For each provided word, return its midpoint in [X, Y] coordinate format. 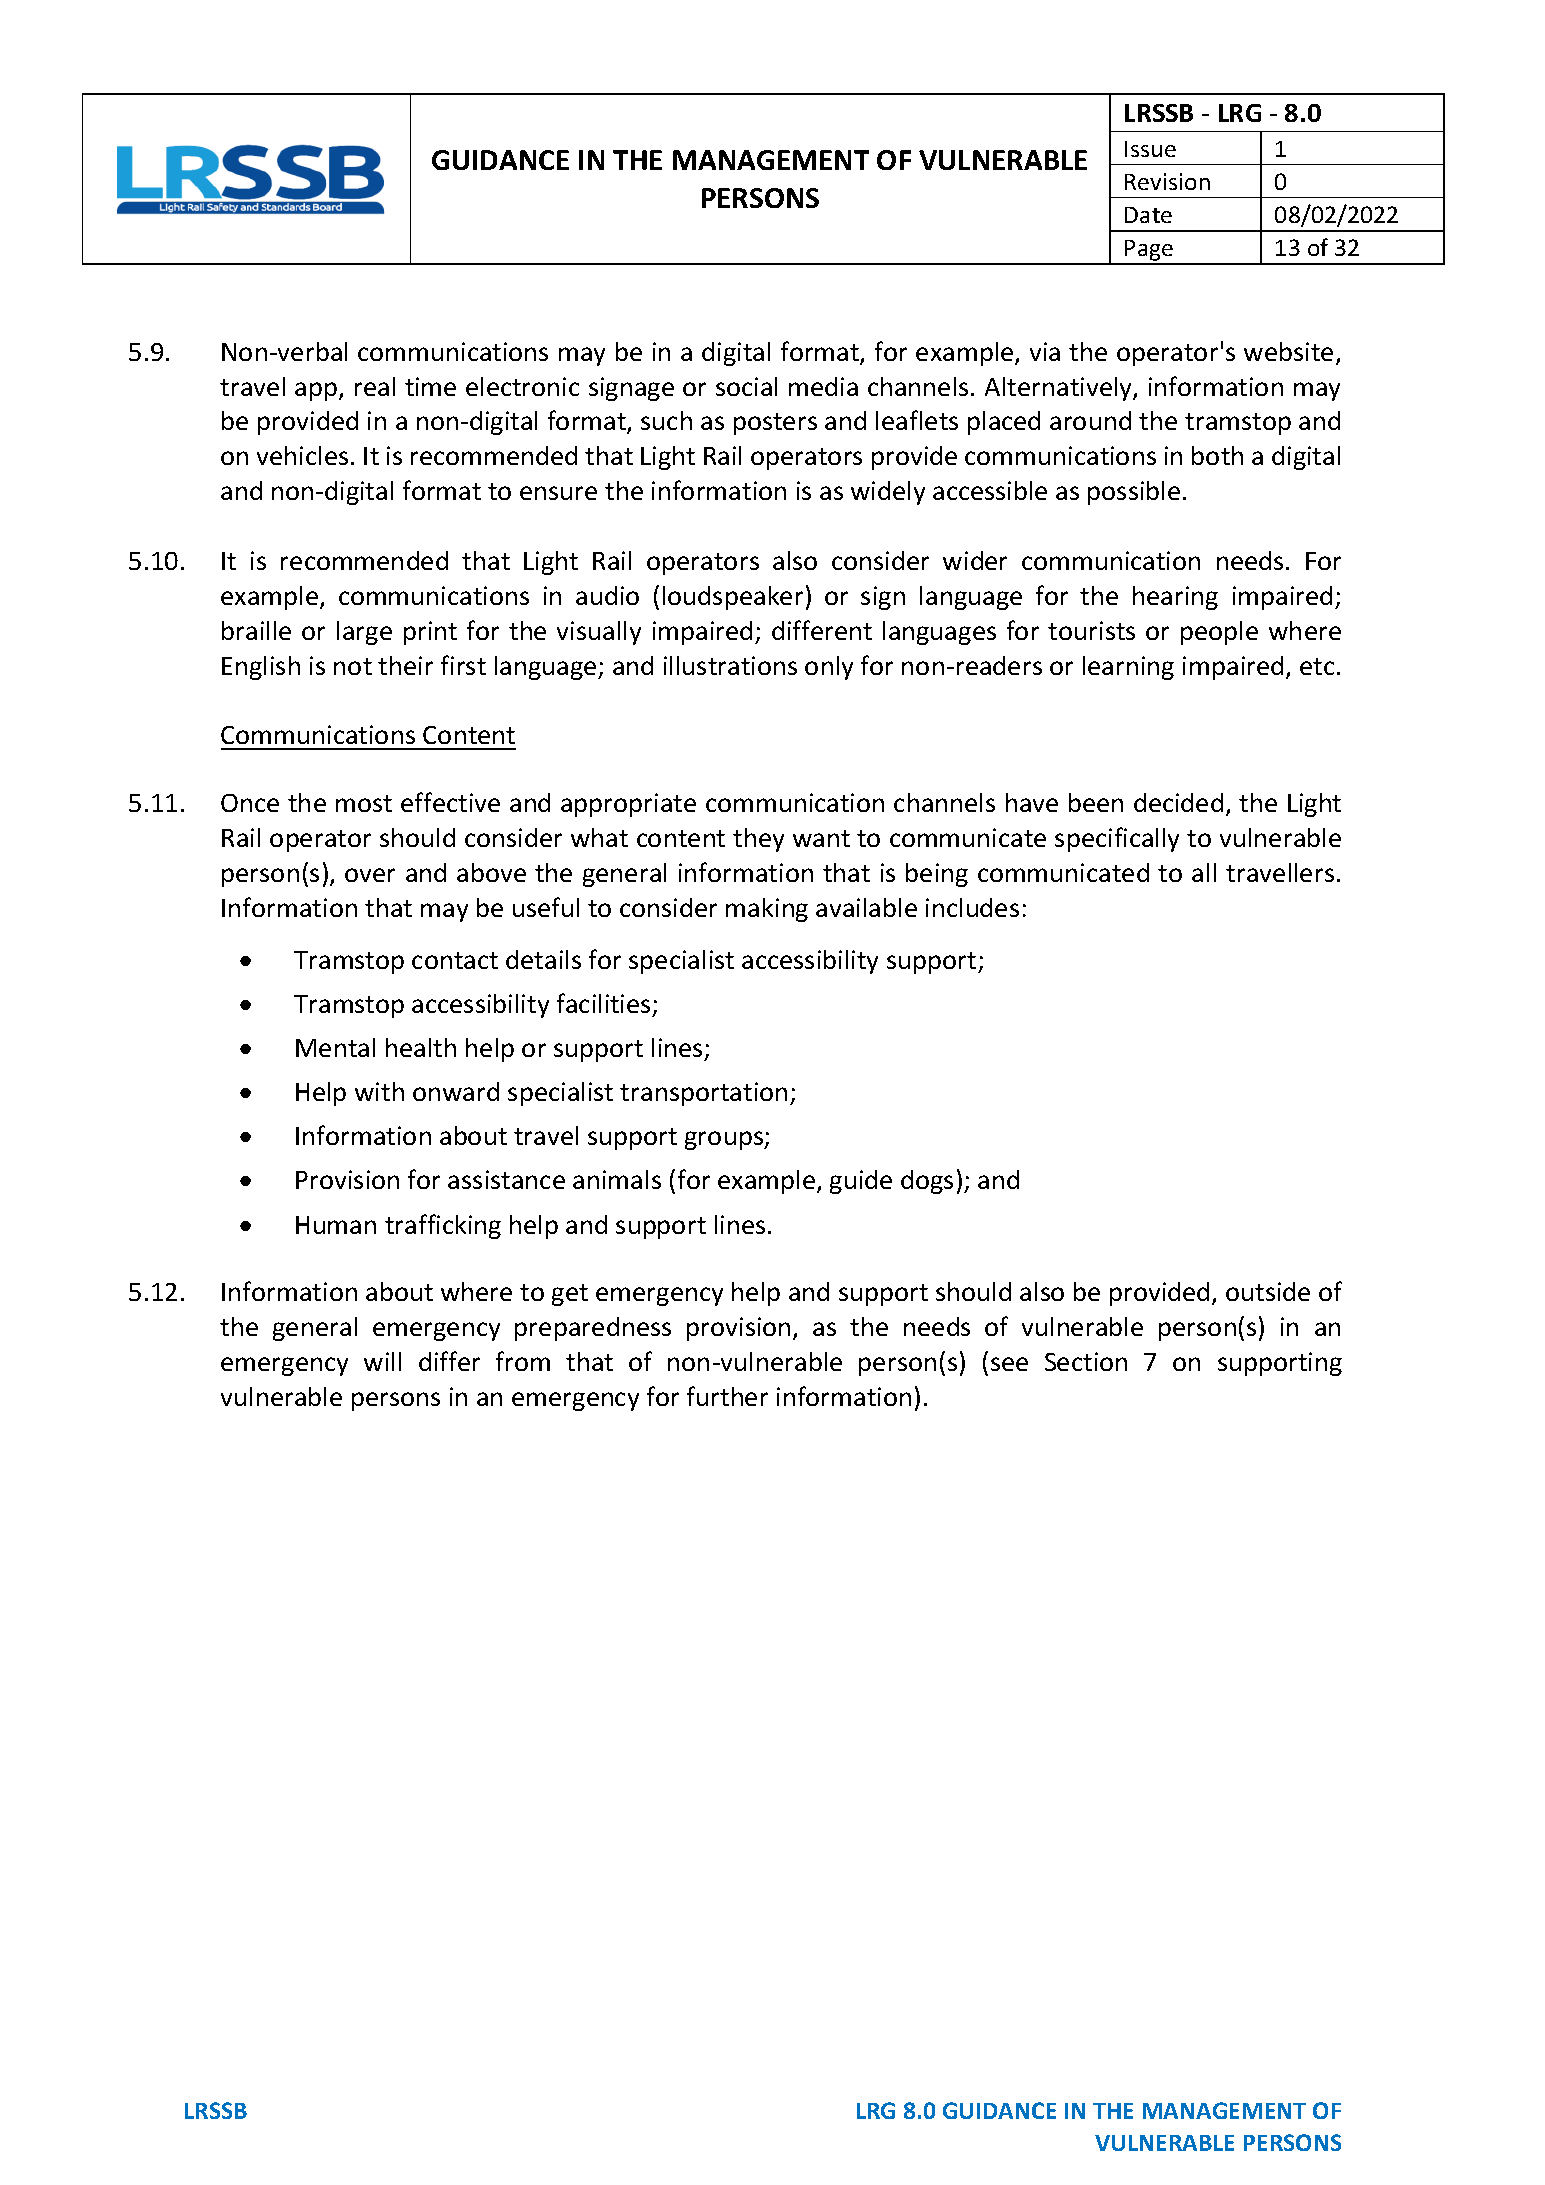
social [746, 386]
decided [1178, 802]
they [758, 840]
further [727, 1396]
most [364, 803]
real [375, 386]
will [382, 1361]
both [1217, 455]
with [379, 1091]
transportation [703, 1094]
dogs [927, 1182]
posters [775, 424]
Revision [1167, 181]
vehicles [302, 455]
